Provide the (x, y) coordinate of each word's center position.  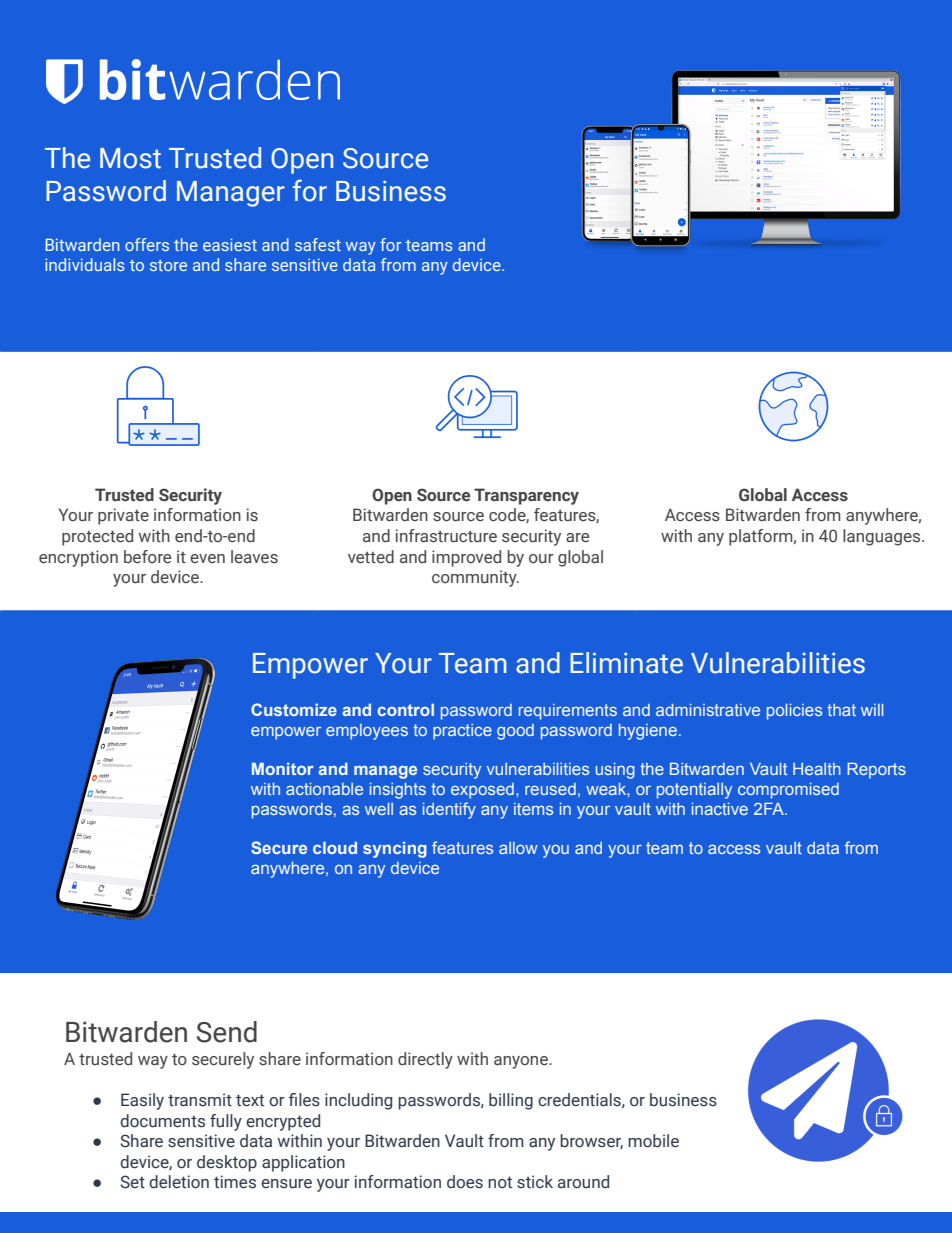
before (147, 557)
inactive (720, 809)
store (168, 265)
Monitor (283, 768)
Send (227, 1032)
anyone (522, 1062)
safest (318, 244)
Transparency (526, 496)
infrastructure (446, 536)
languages (883, 537)
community (475, 578)
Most (130, 158)
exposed (482, 791)
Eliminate (626, 663)
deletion (179, 1182)
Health (817, 769)
